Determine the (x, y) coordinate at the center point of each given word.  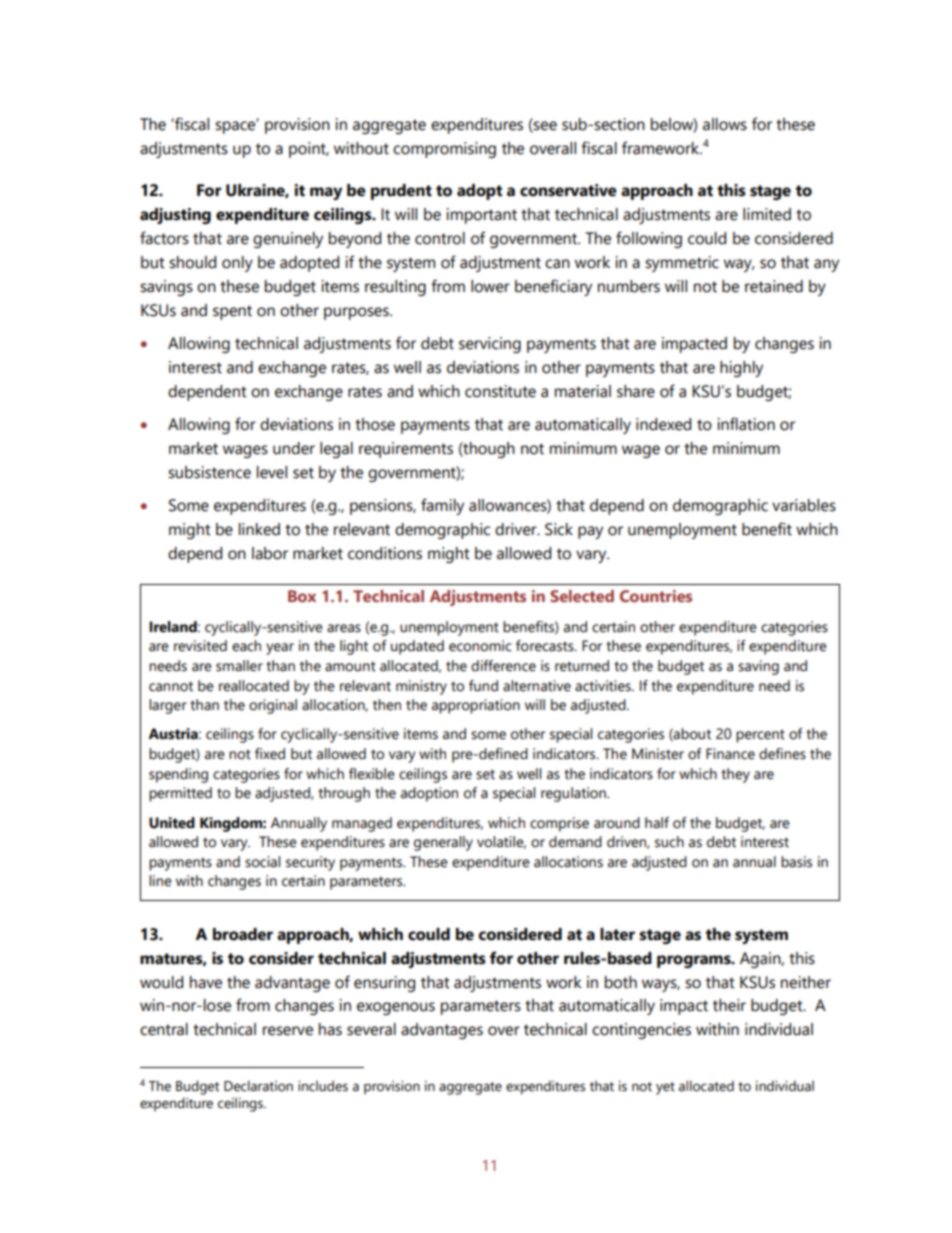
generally (443, 843)
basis (796, 862)
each (246, 646)
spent (232, 312)
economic (480, 646)
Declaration (258, 1086)
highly (741, 369)
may (326, 193)
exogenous (396, 1008)
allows (725, 124)
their (729, 1005)
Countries (656, 596)
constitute (500, 391)
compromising (444, 150)
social (262, 862)
